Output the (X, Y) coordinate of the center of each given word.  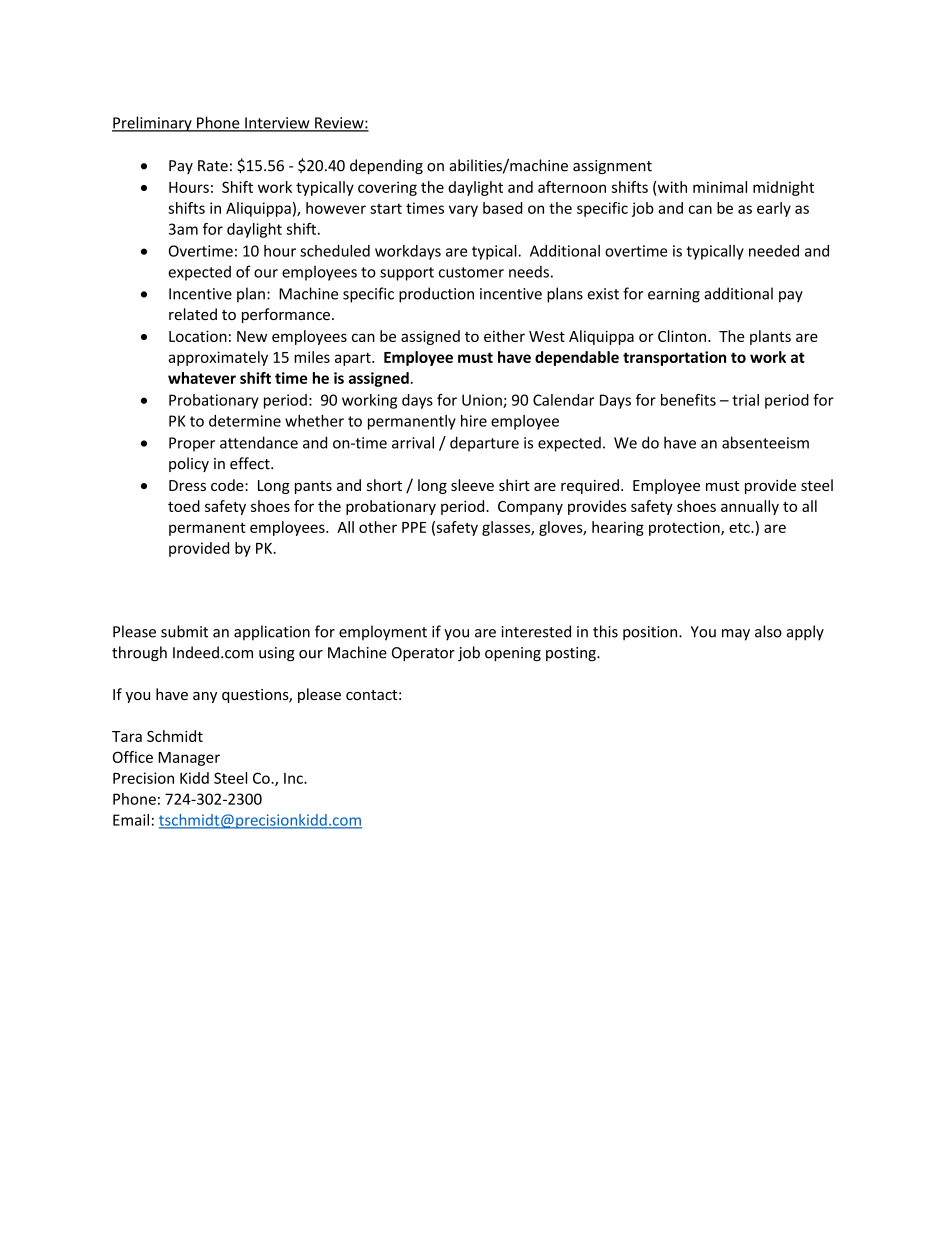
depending (386, 166)
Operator (423, 654)
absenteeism (765, 442)
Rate (213, 166)
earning (674, 295)
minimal (720, 187)
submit (184, 631)
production (436, 295)
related (193, 314)
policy (189, 464)
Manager (189, 759)
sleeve (472, 485)
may (736, 635)
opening (513, 654)
